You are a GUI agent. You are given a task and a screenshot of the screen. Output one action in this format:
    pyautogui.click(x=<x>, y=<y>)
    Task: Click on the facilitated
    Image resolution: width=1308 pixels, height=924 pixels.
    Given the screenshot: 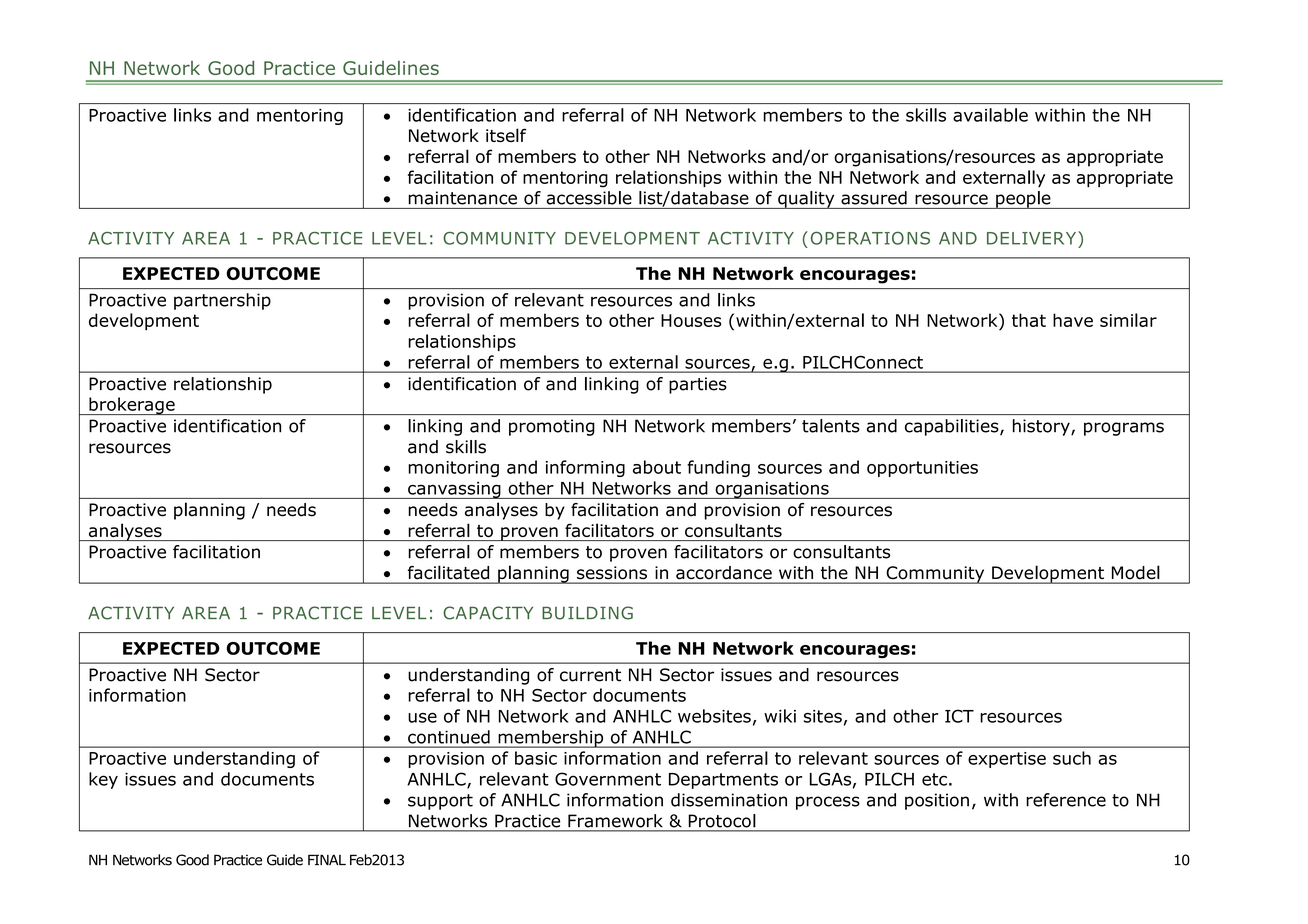 What is the action you would take?
    pyautogui.click(x=448, y=572)
